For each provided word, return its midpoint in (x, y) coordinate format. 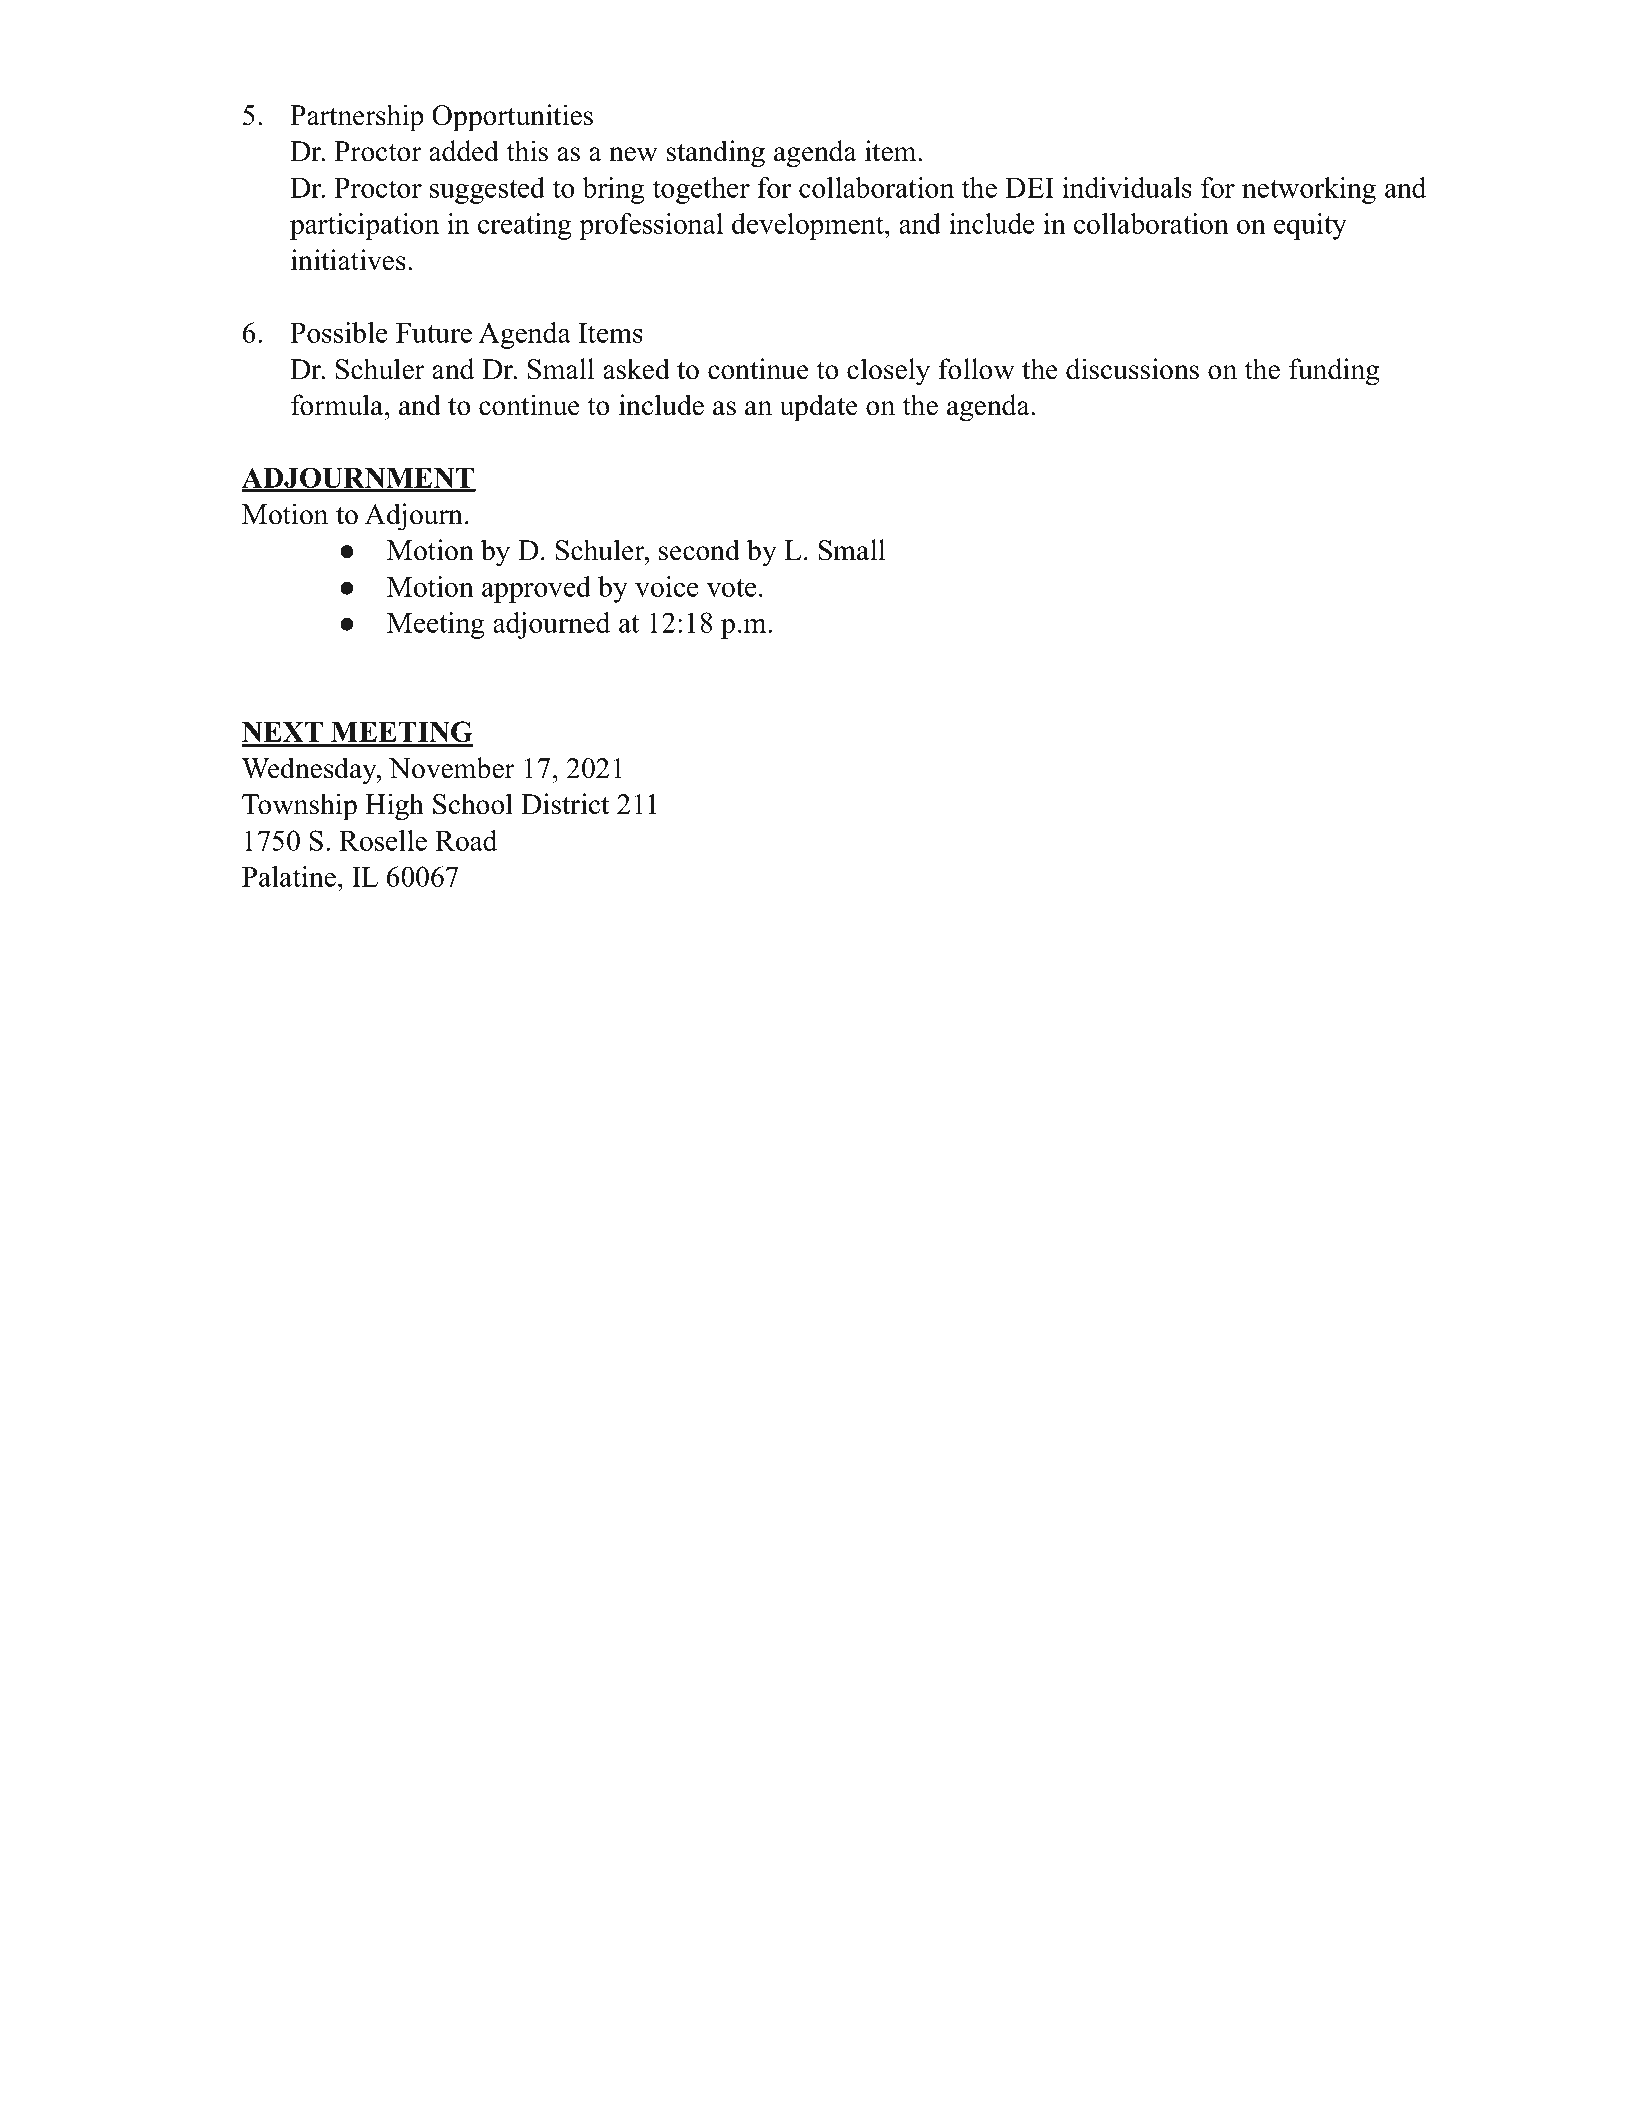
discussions (1132, 369)
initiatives (348, 260)
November (452, 768)
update (818, 408)
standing (716, 154)
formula (338, 405)
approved (536, 589)
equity (1310, 226)
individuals (1127, 187)
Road (466, 840)
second (699, 550)
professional (651, 226)
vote (732, 588)
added (464, 151)
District (565, 804)
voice (667, 586)
